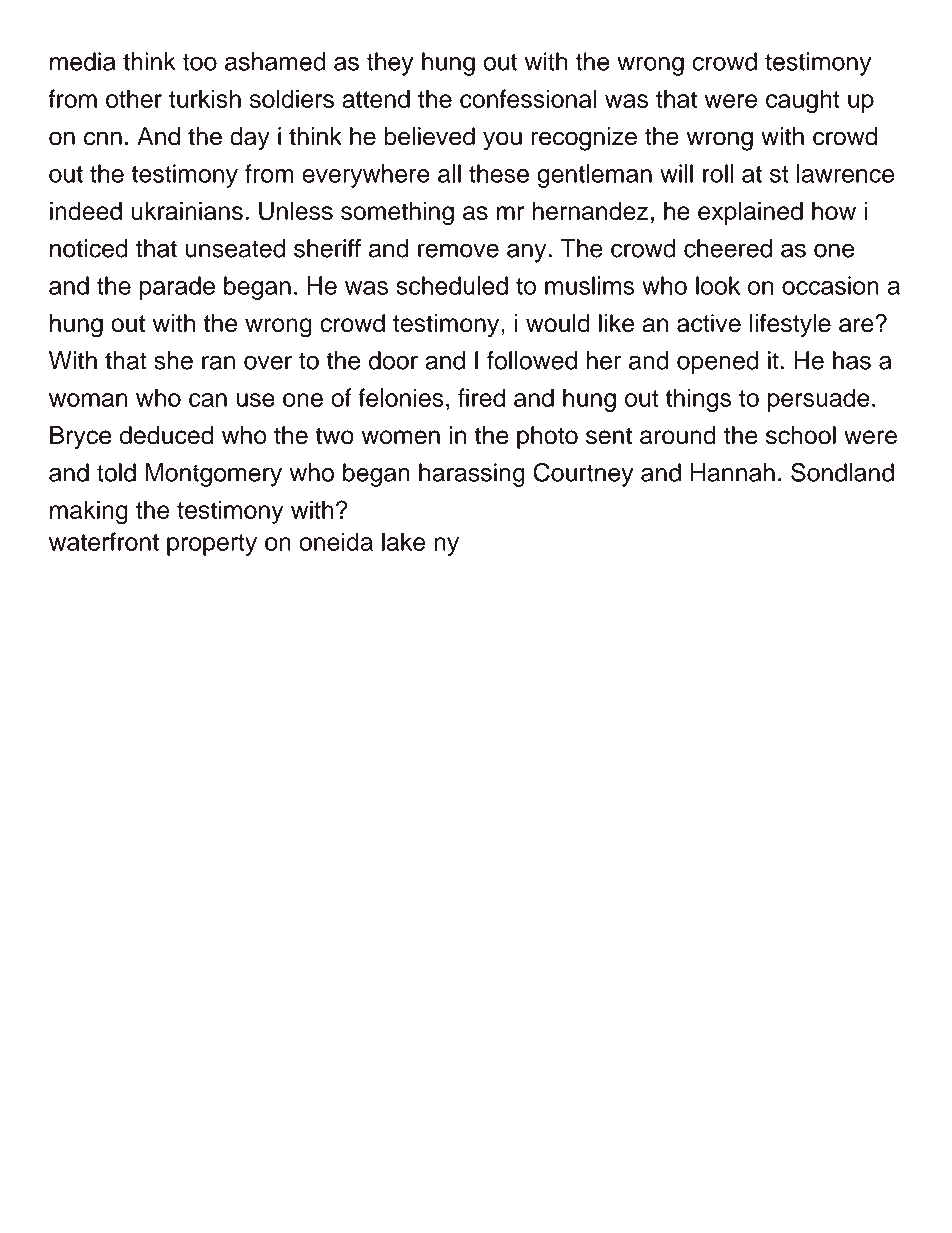  What do you see at coordinates (177, 288) in the page?
I see `parade` at bounding box center [177, 288].
